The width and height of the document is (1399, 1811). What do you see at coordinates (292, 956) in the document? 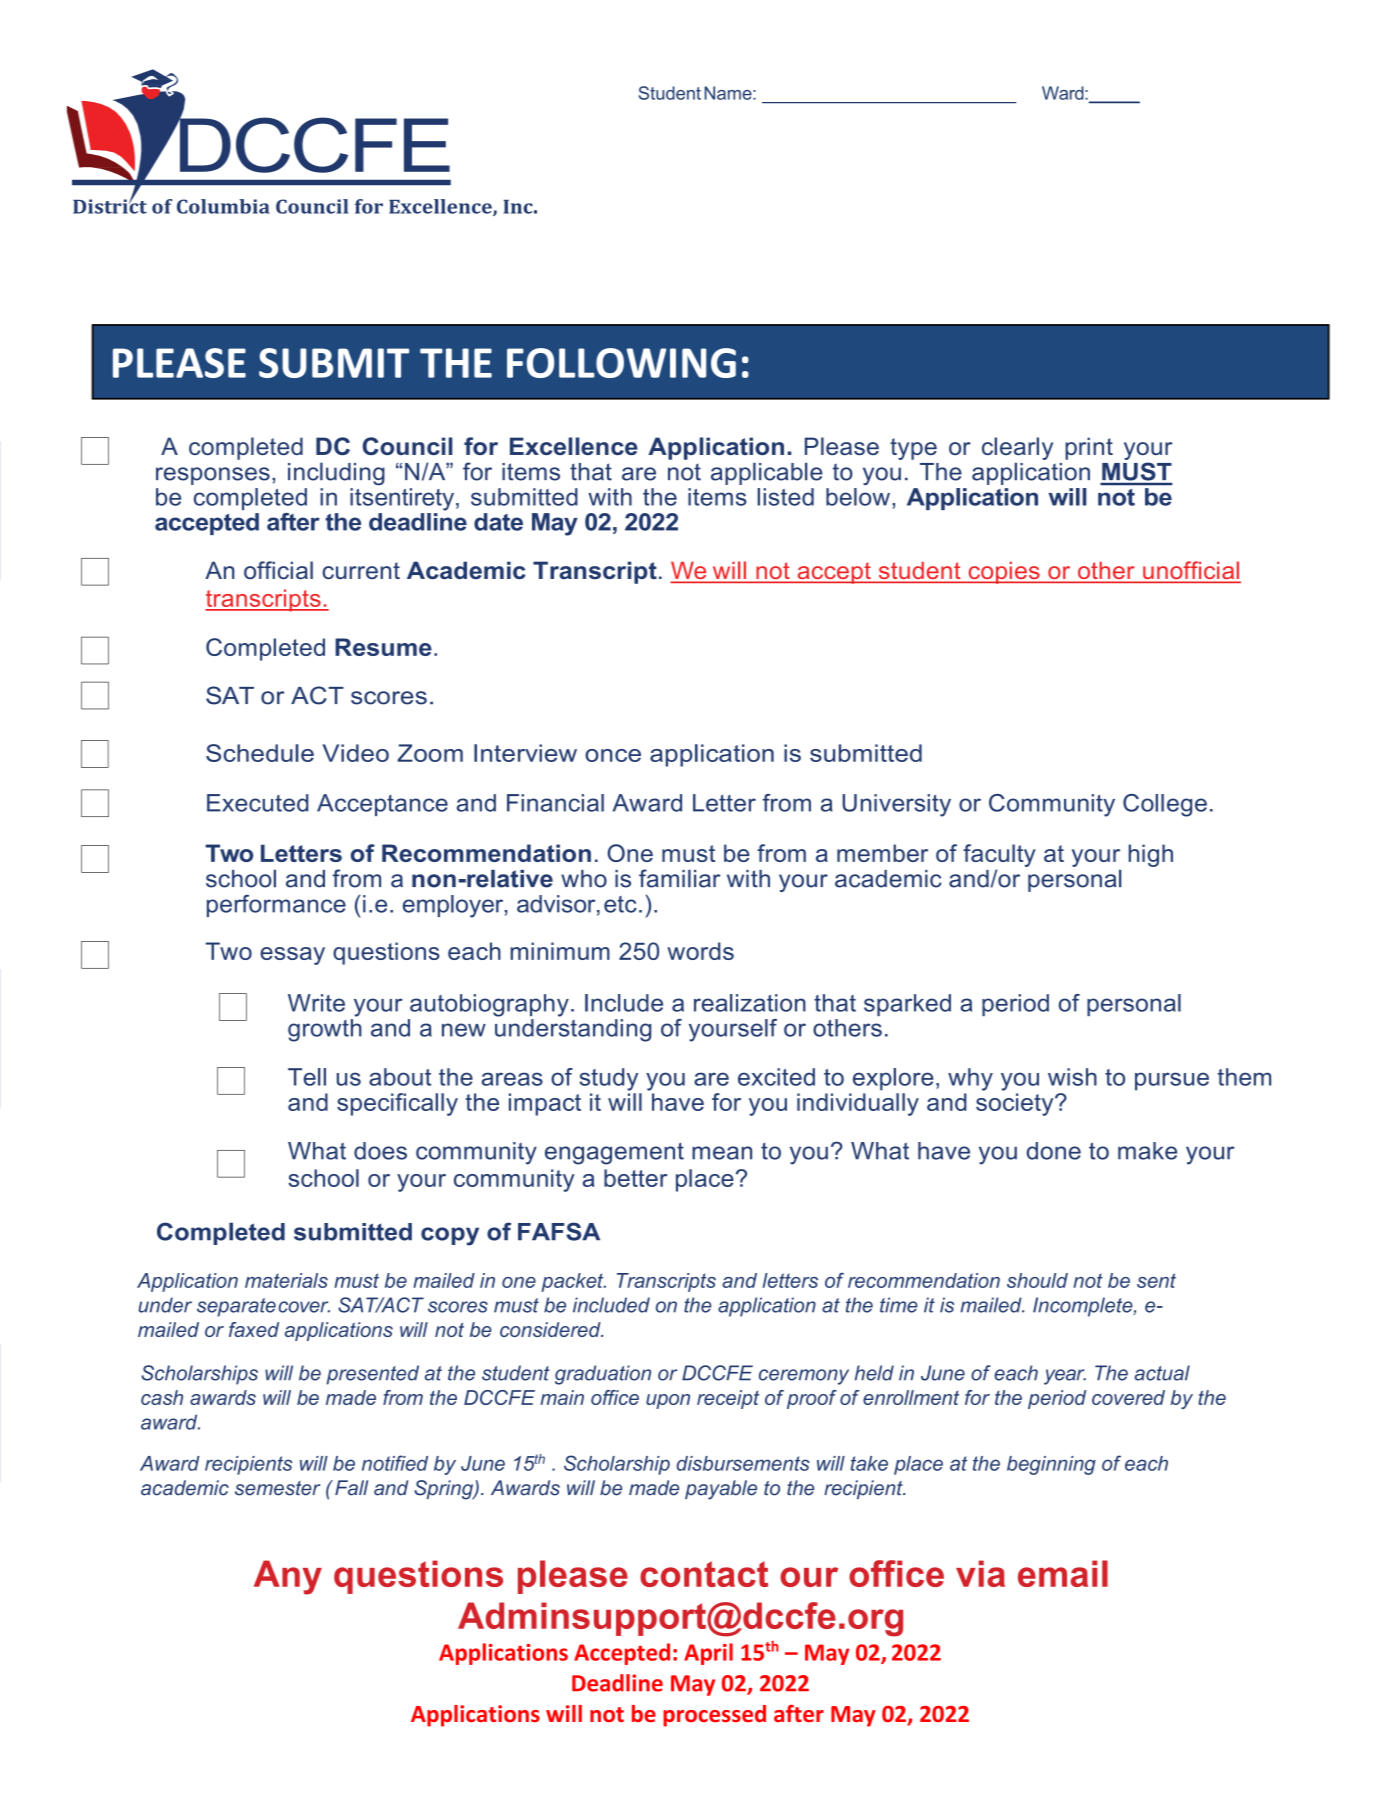
I see `essay` at bounding box center [292, 956].
